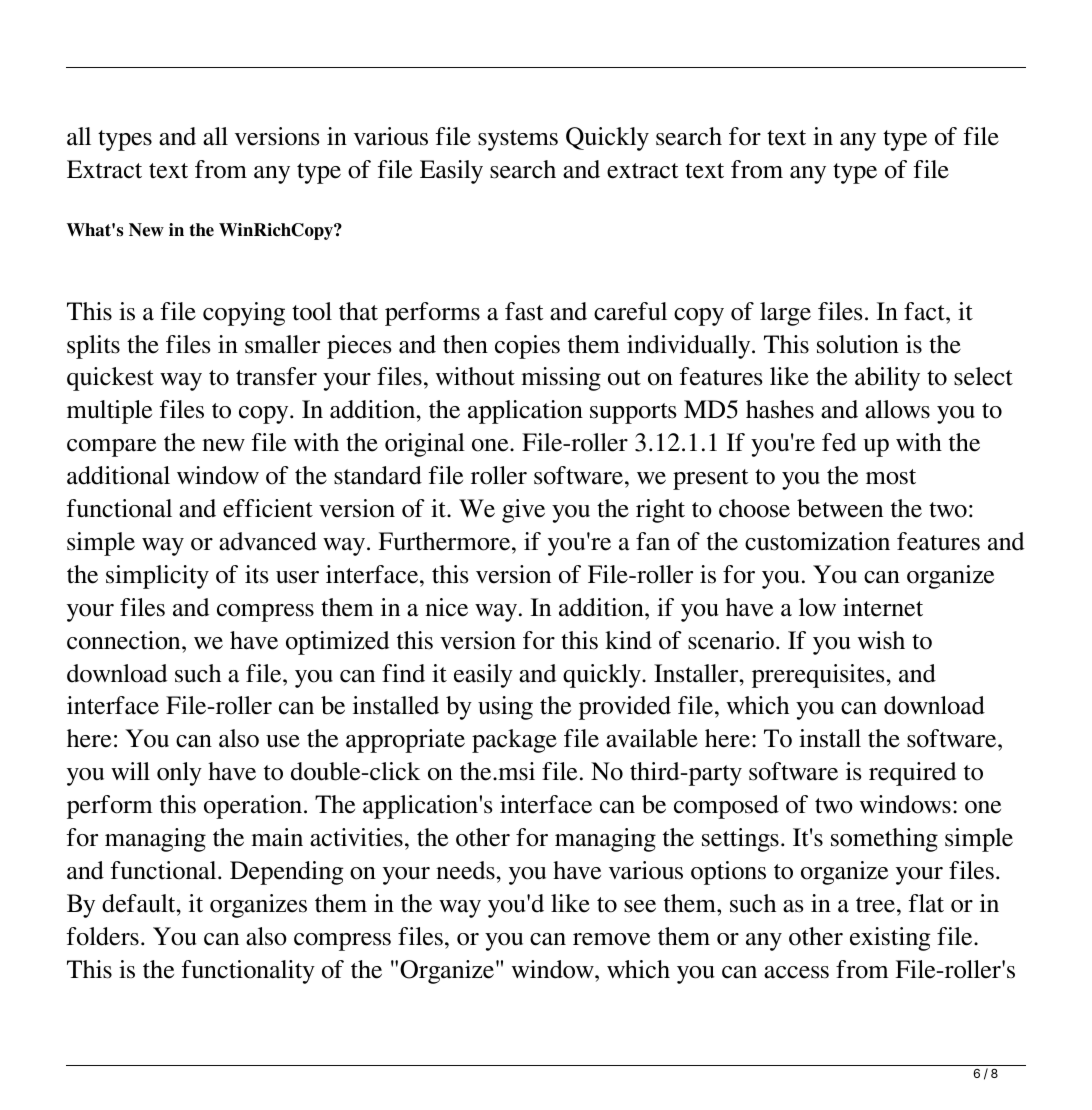 This image has width=1092, height=1110. Describe the element at coordinates (527, 347) in the image. I see `copies` at that location.
